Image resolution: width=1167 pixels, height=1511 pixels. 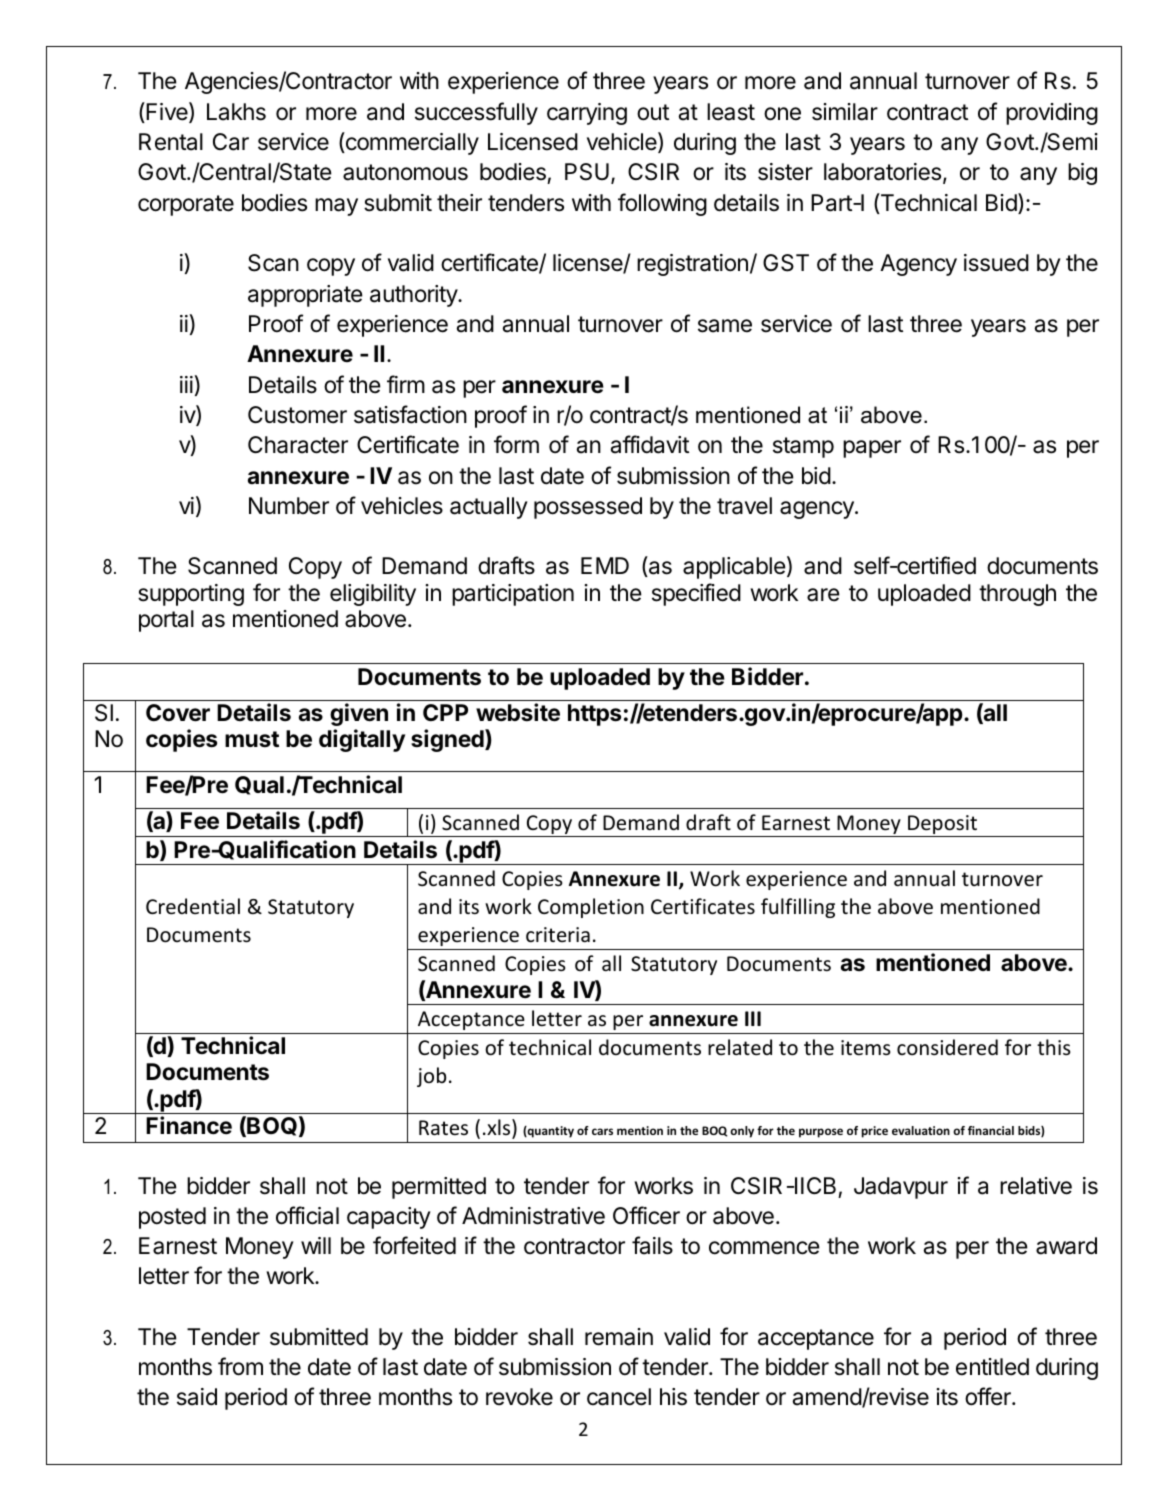 What do you see at coordinates (189, 1125) in the screenshot?
I see `Finance` at bounding box center [189, 1125].
